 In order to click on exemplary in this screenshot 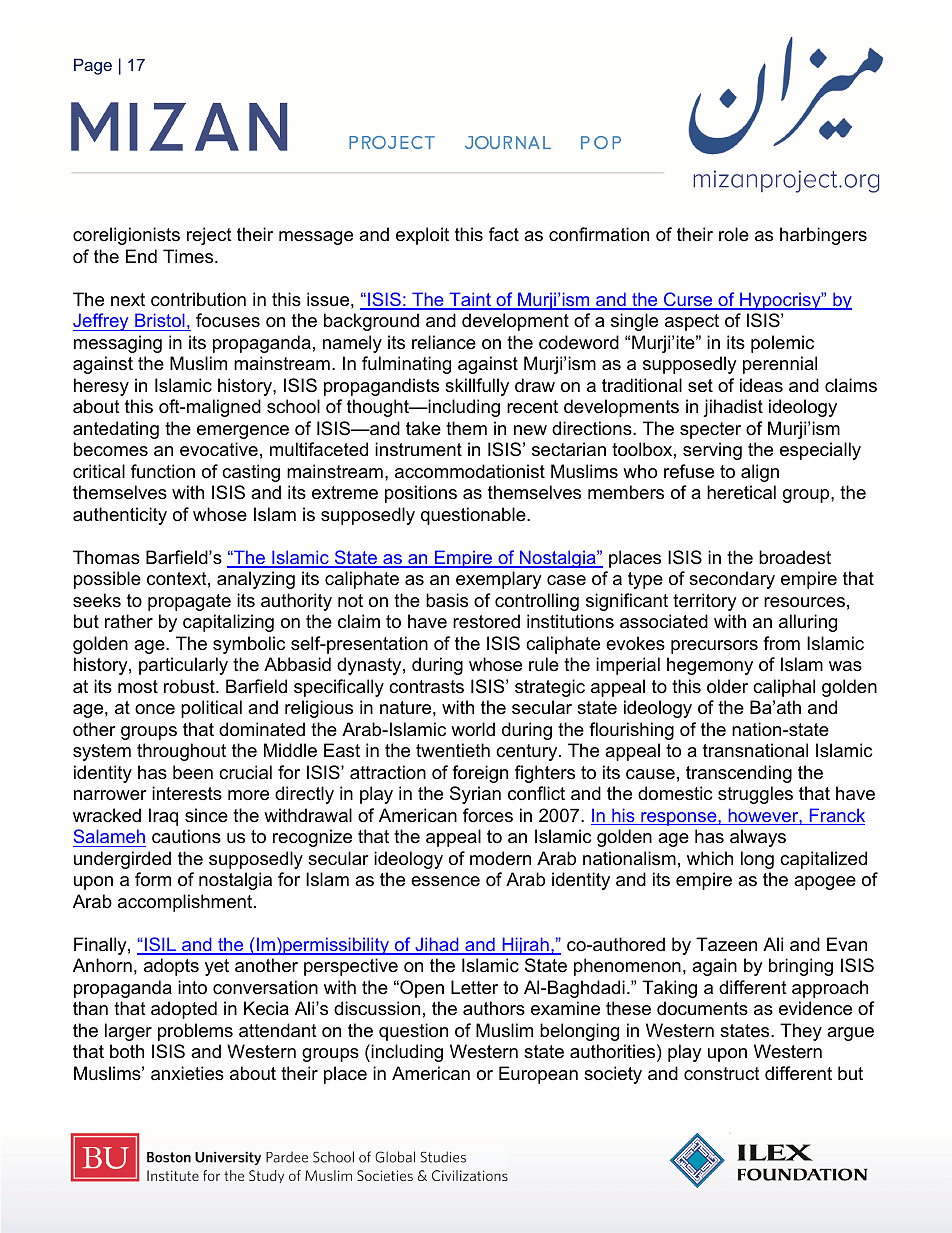, I will do `click(499, 580)`.
